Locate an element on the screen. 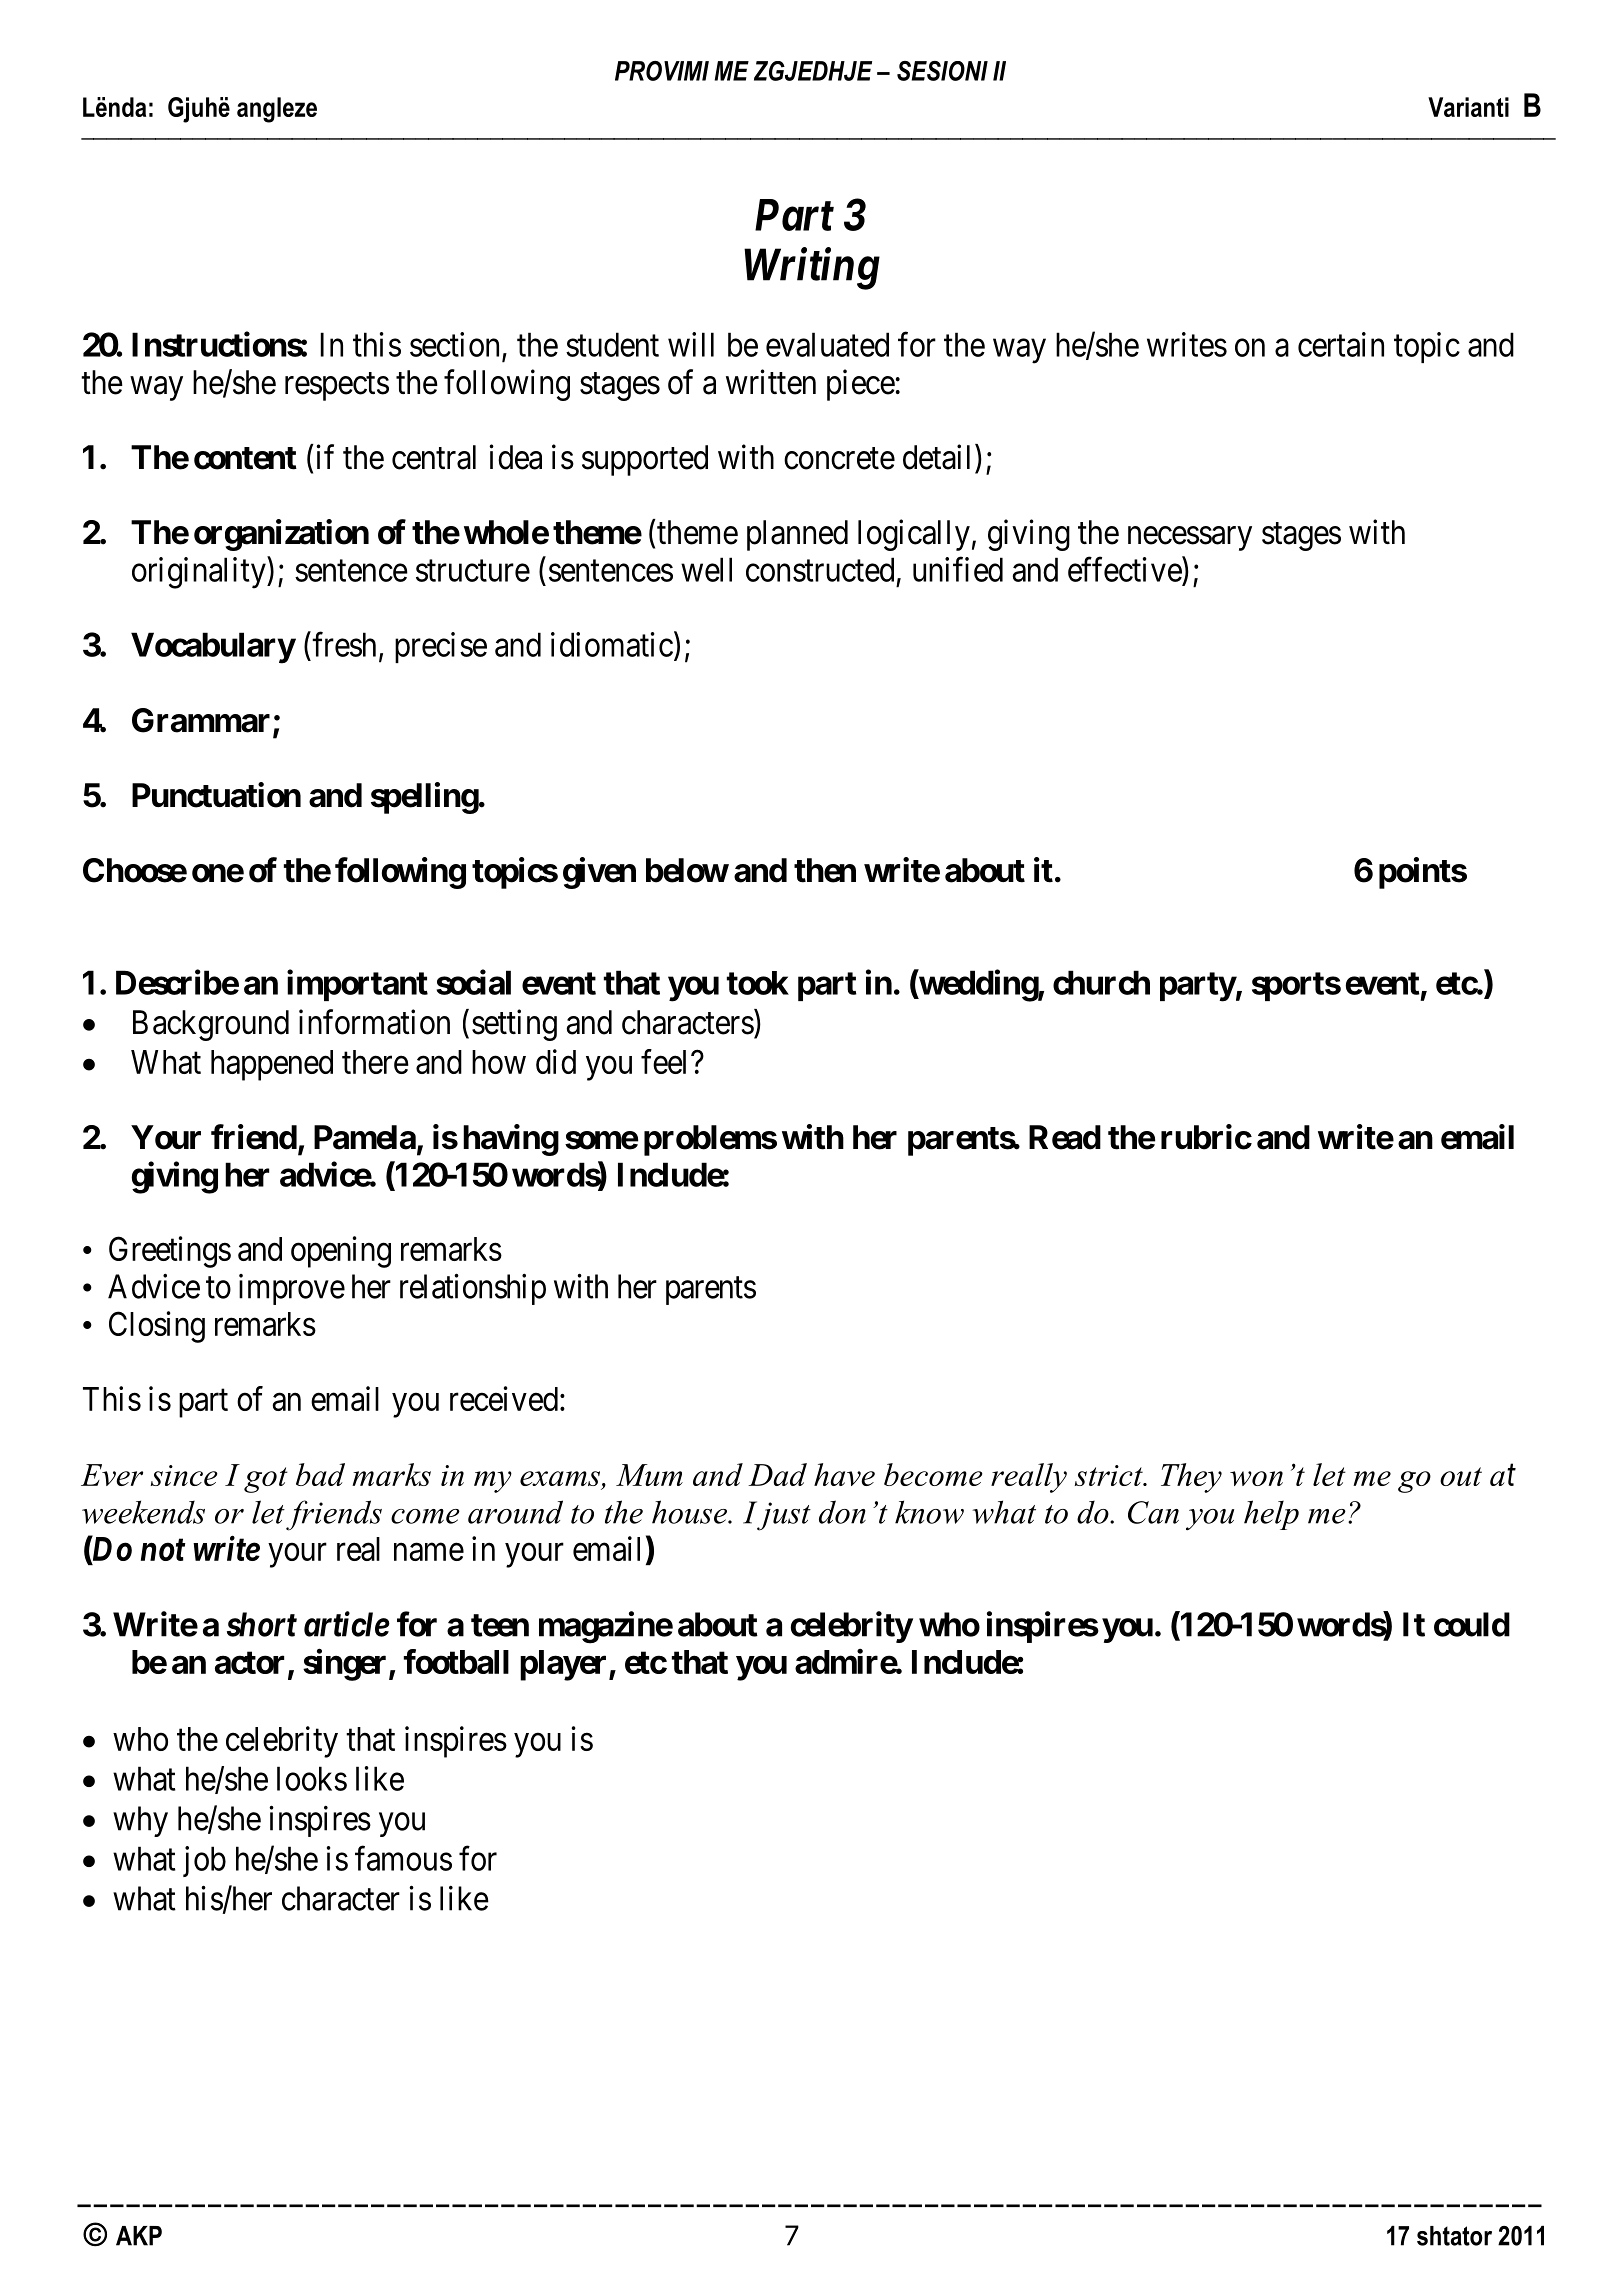 Image resolution: width=1617 pixels, height=2287 pixels. important is located at coordinates (357, 985).
